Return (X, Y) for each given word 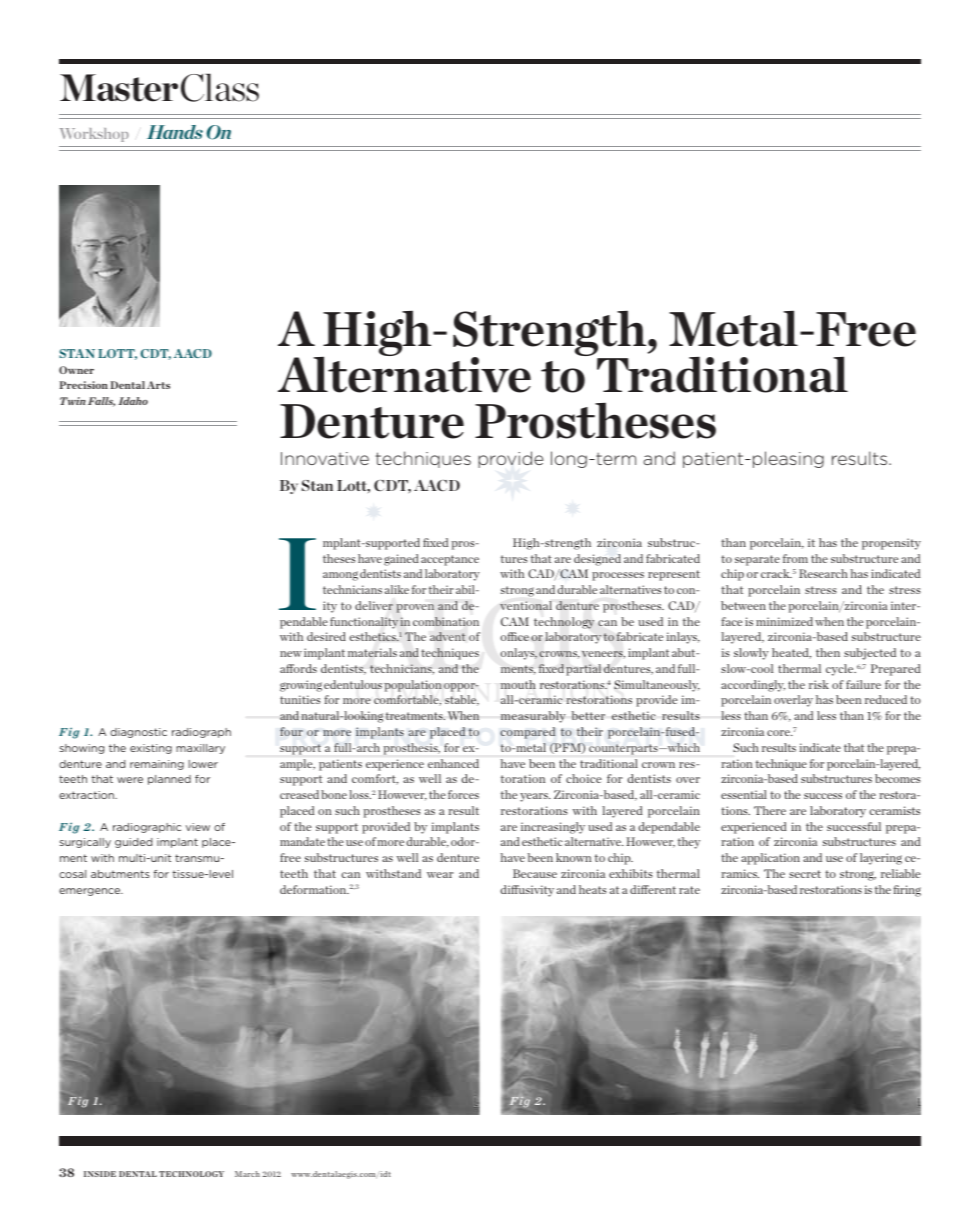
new (291, 654)
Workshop (94, 135)
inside (100, 1174)
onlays (519, 654)
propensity (891, 544)
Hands (175, 132)
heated (791, 653)
